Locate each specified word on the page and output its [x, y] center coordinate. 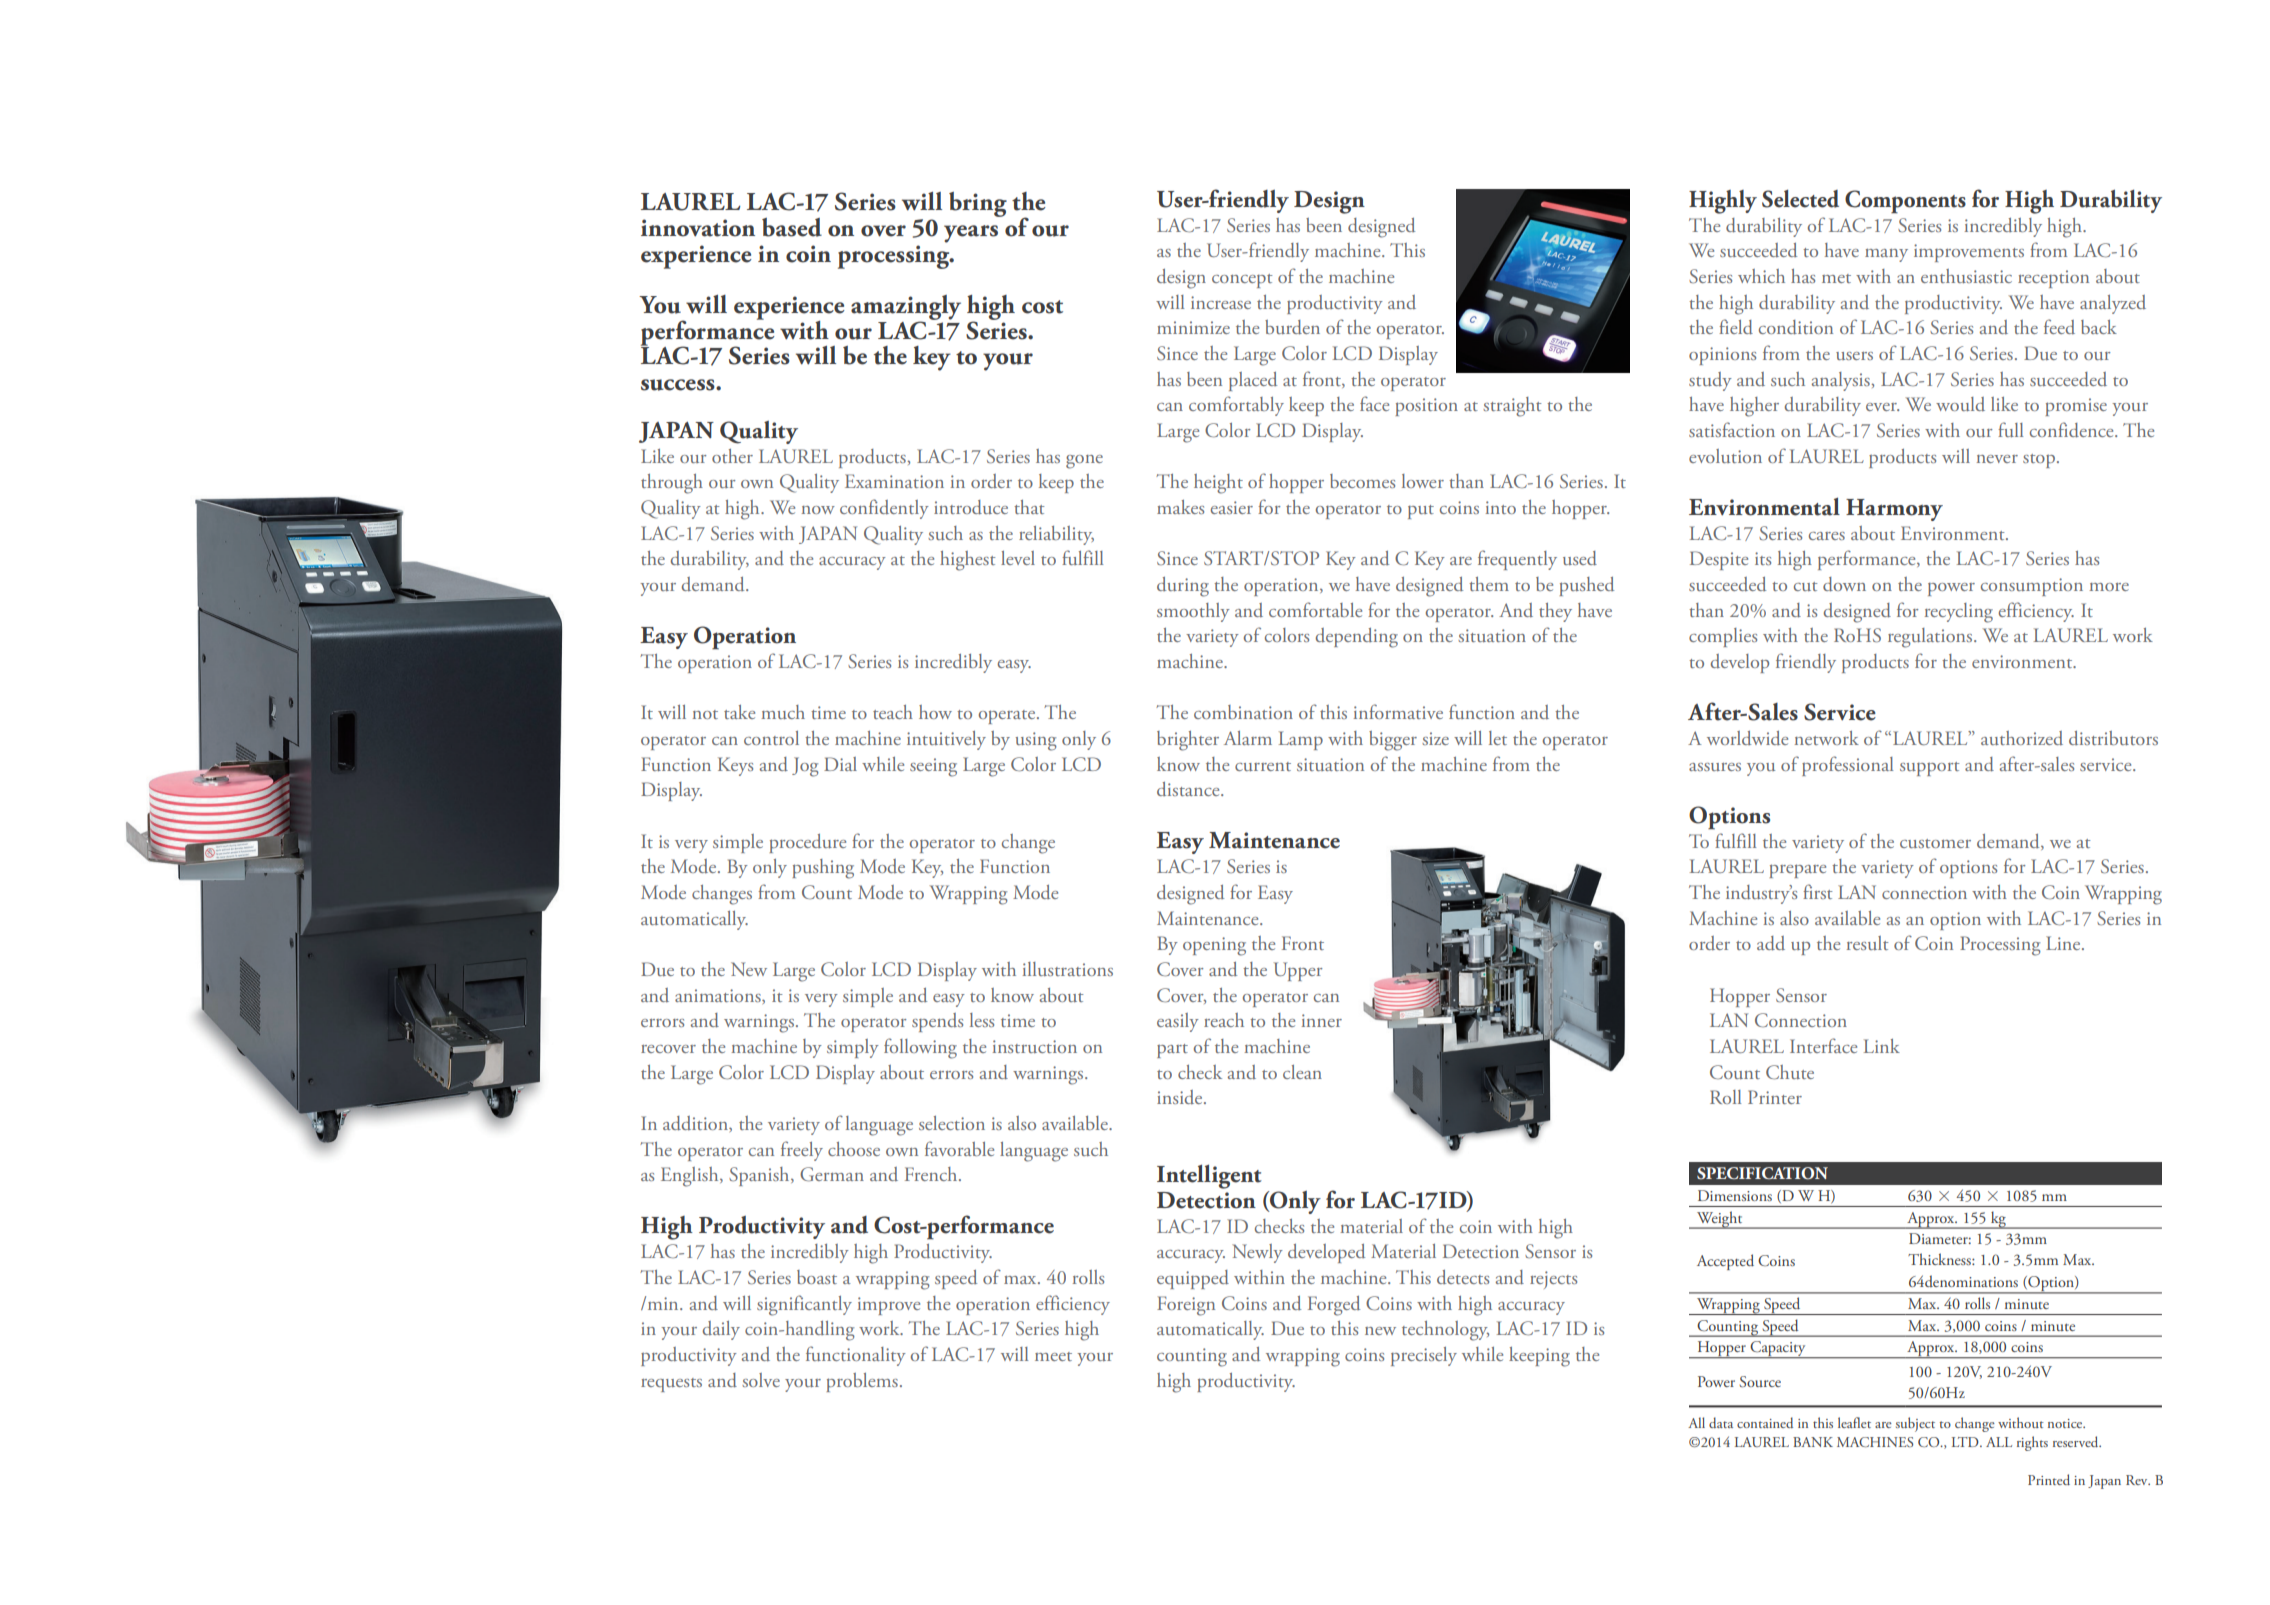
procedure [807, 843]
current [1263, 766]
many [1886, 255]
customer [1935, 843]
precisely [1424, 1356]
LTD [1966, 1442]
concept [1242, 281]
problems [862, 1382]
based [792, 227]
